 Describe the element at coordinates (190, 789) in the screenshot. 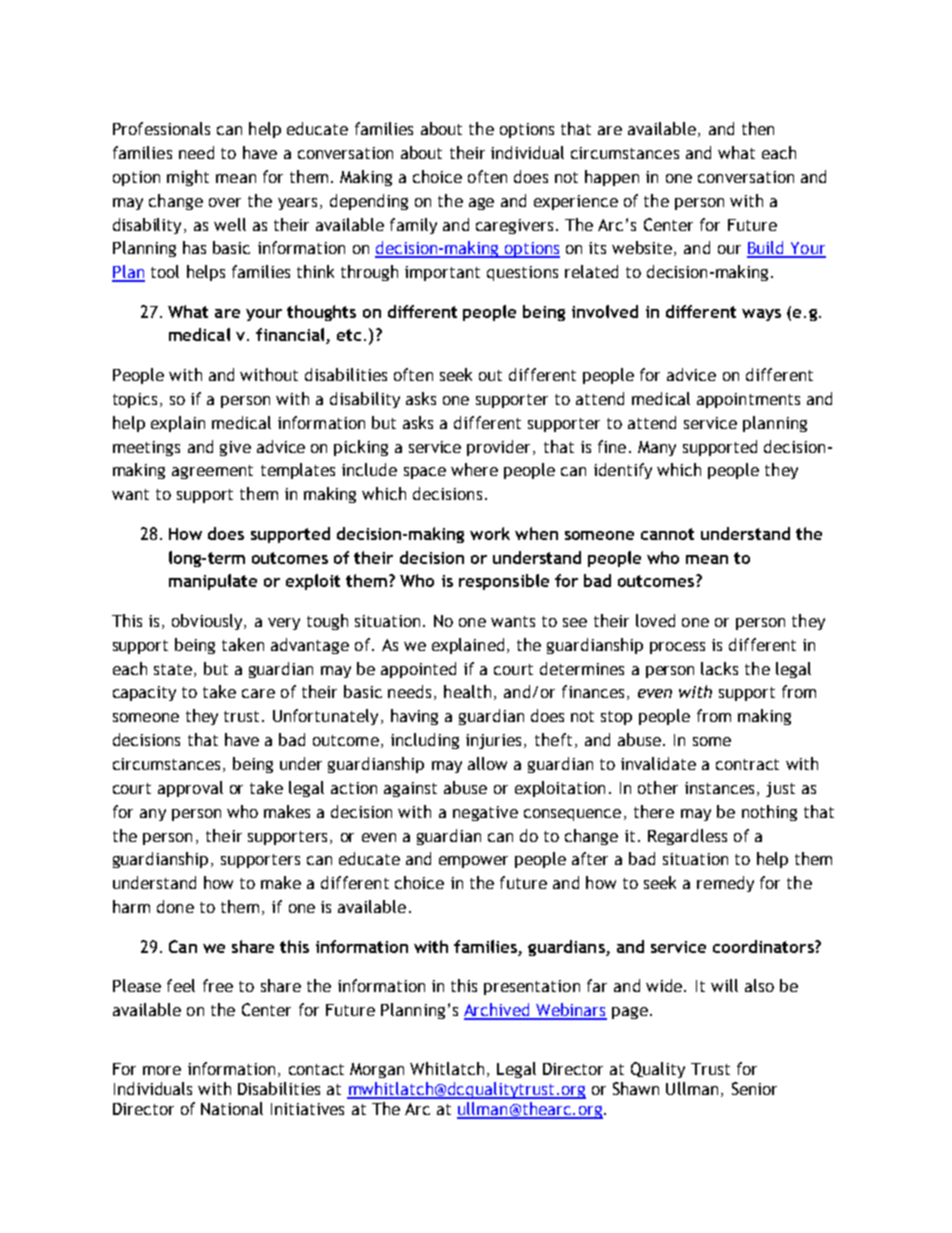

I see `approval` at that location.
